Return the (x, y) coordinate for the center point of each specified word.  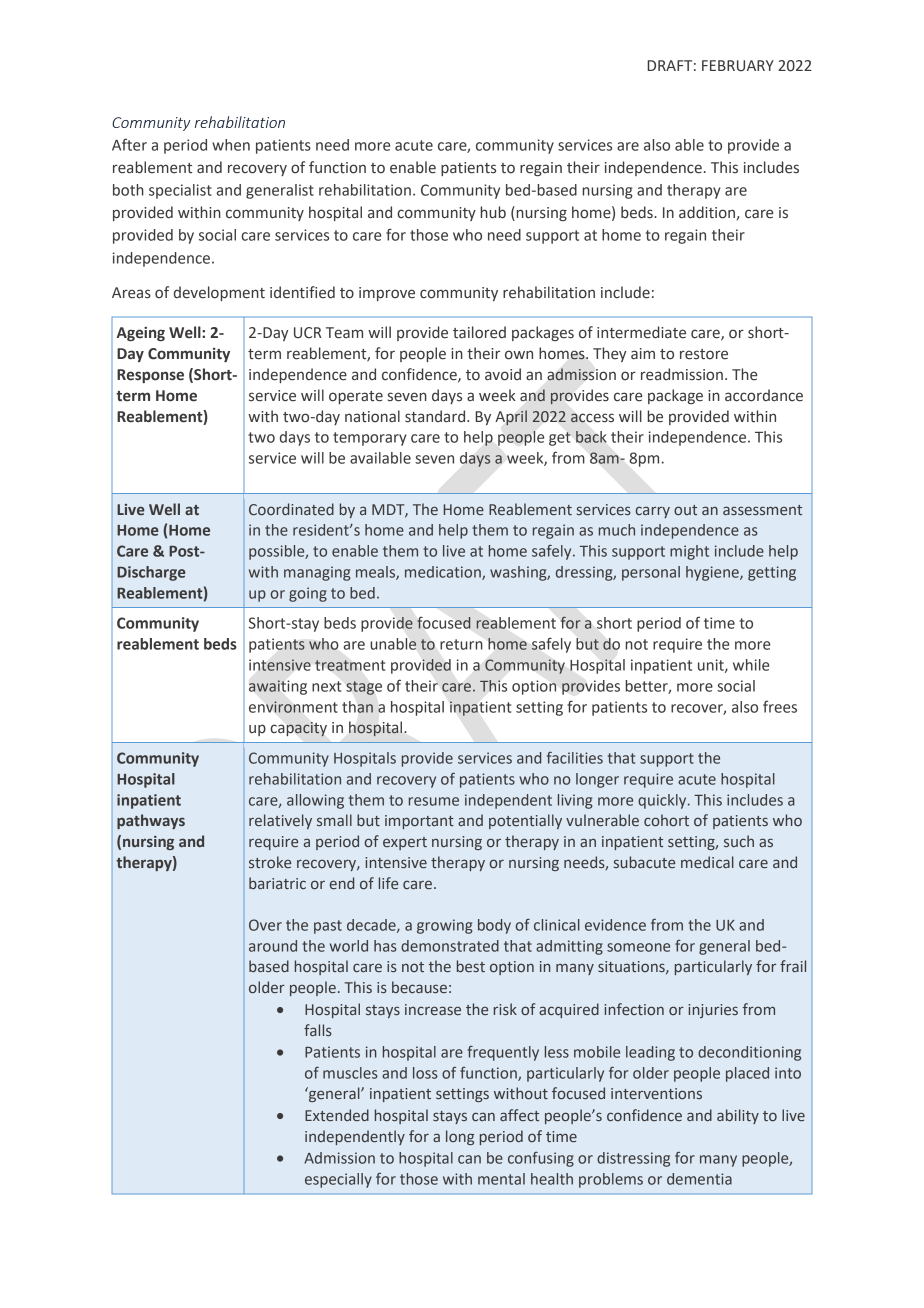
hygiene (713, 573)
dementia (699, 1179)
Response (150, 376)
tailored (479, 332)
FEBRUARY (738, 66)
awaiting (278, 687)
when (231, 145)
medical (707, 862)
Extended (337, 1115)
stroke (270, 862)
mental (501, 1179)
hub (493, 212)
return (461, 644)
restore (704, 354)
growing (445, 926)
